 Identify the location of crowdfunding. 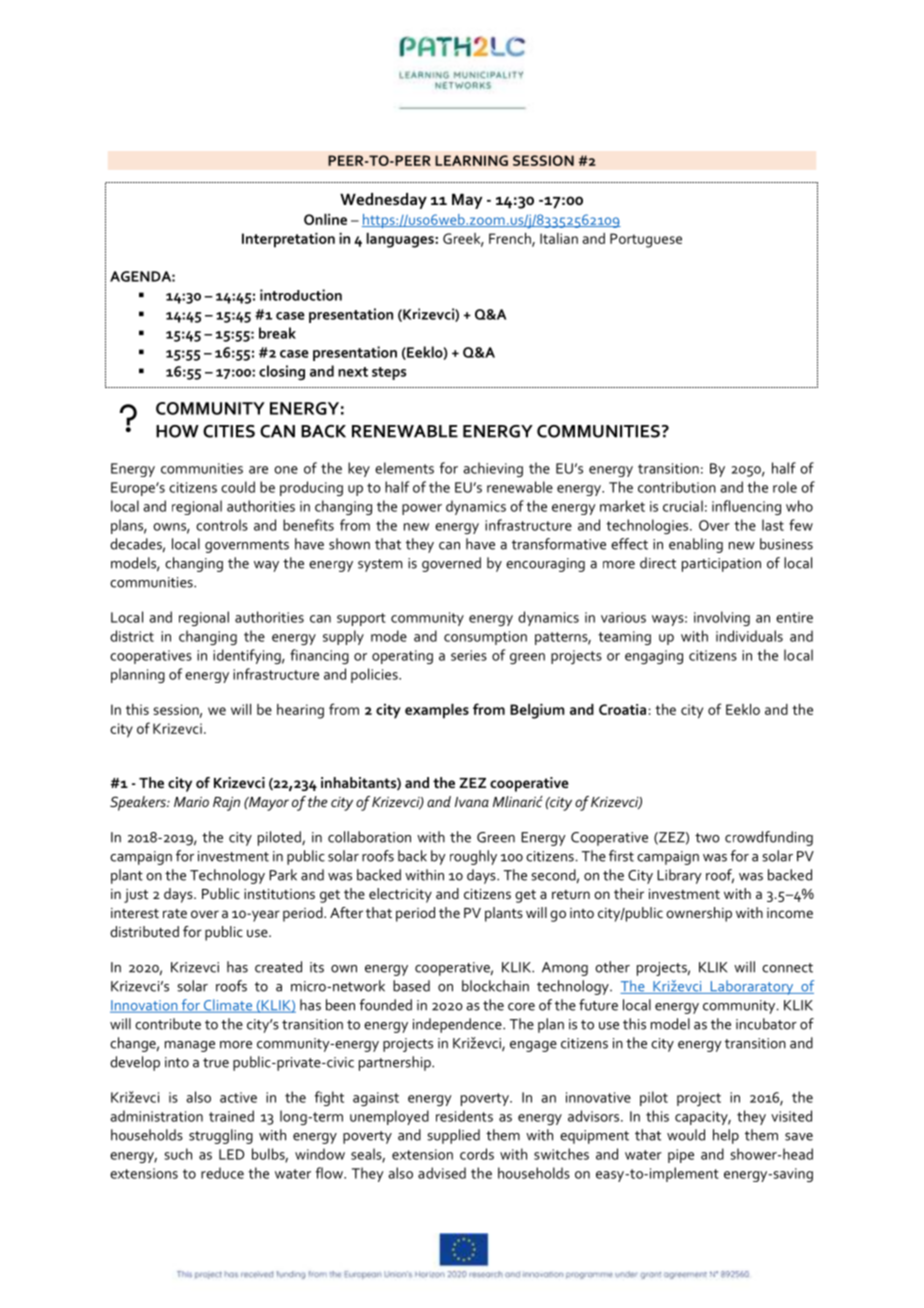
(769, 838).
